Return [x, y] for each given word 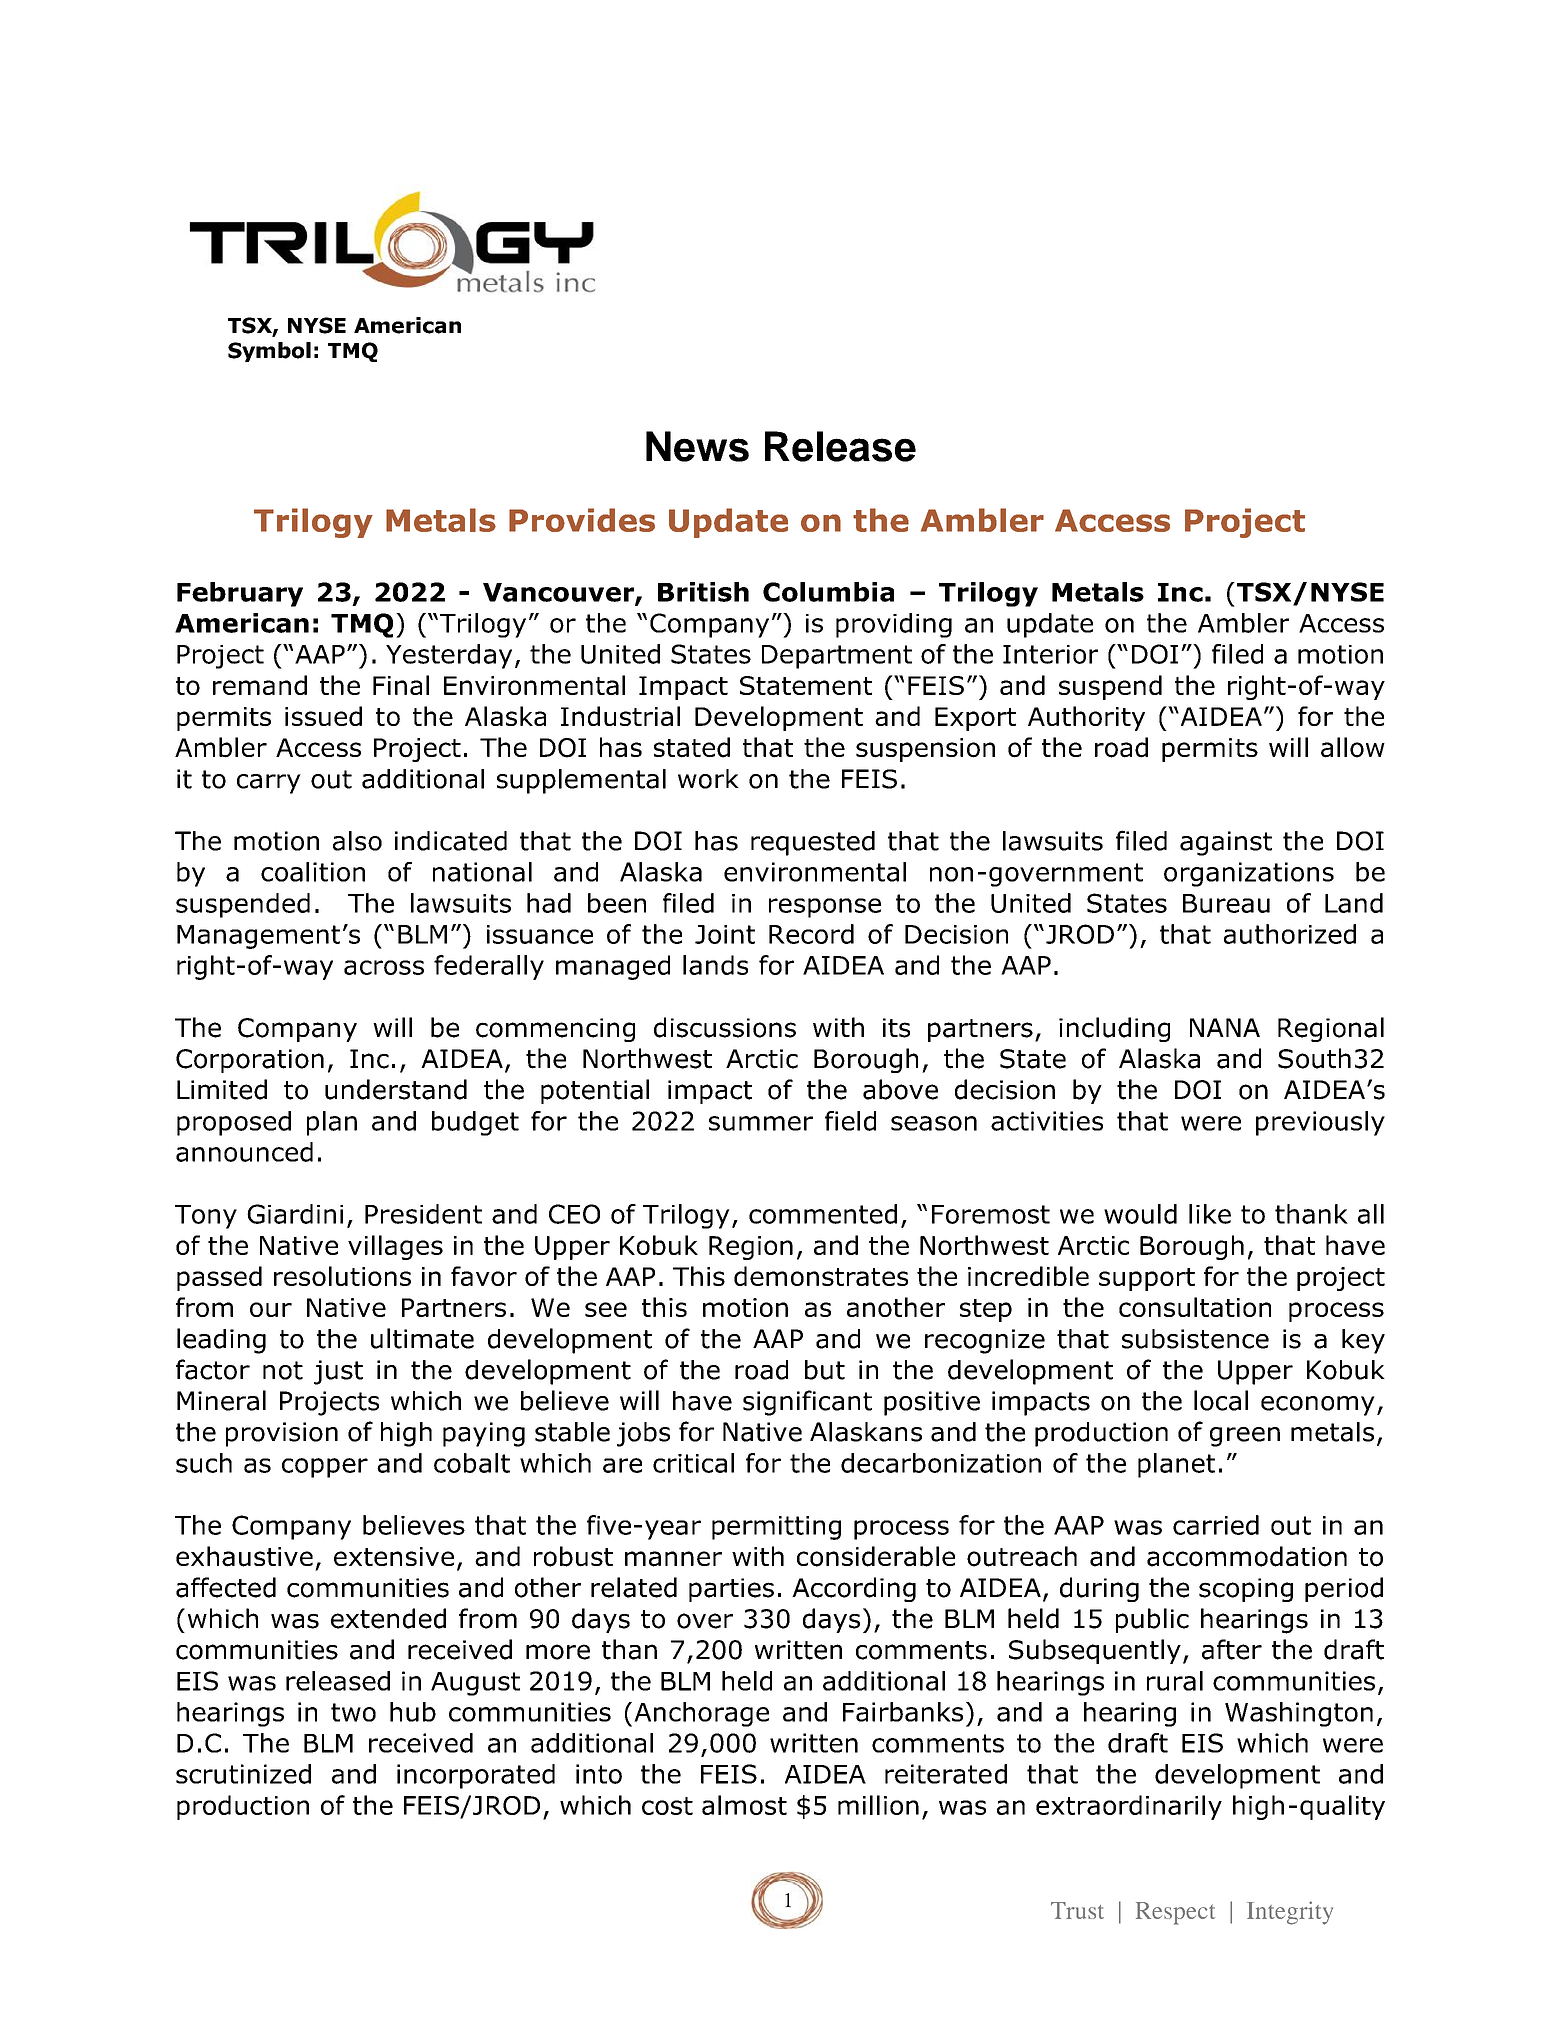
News [697, 446]
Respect [1175, 1913]
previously [1320, 1123]
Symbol [269, 352]
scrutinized [243, 1774]
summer [761, 1123]
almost [744, 1805]
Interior [1050, 654]
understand [396, 1089]
